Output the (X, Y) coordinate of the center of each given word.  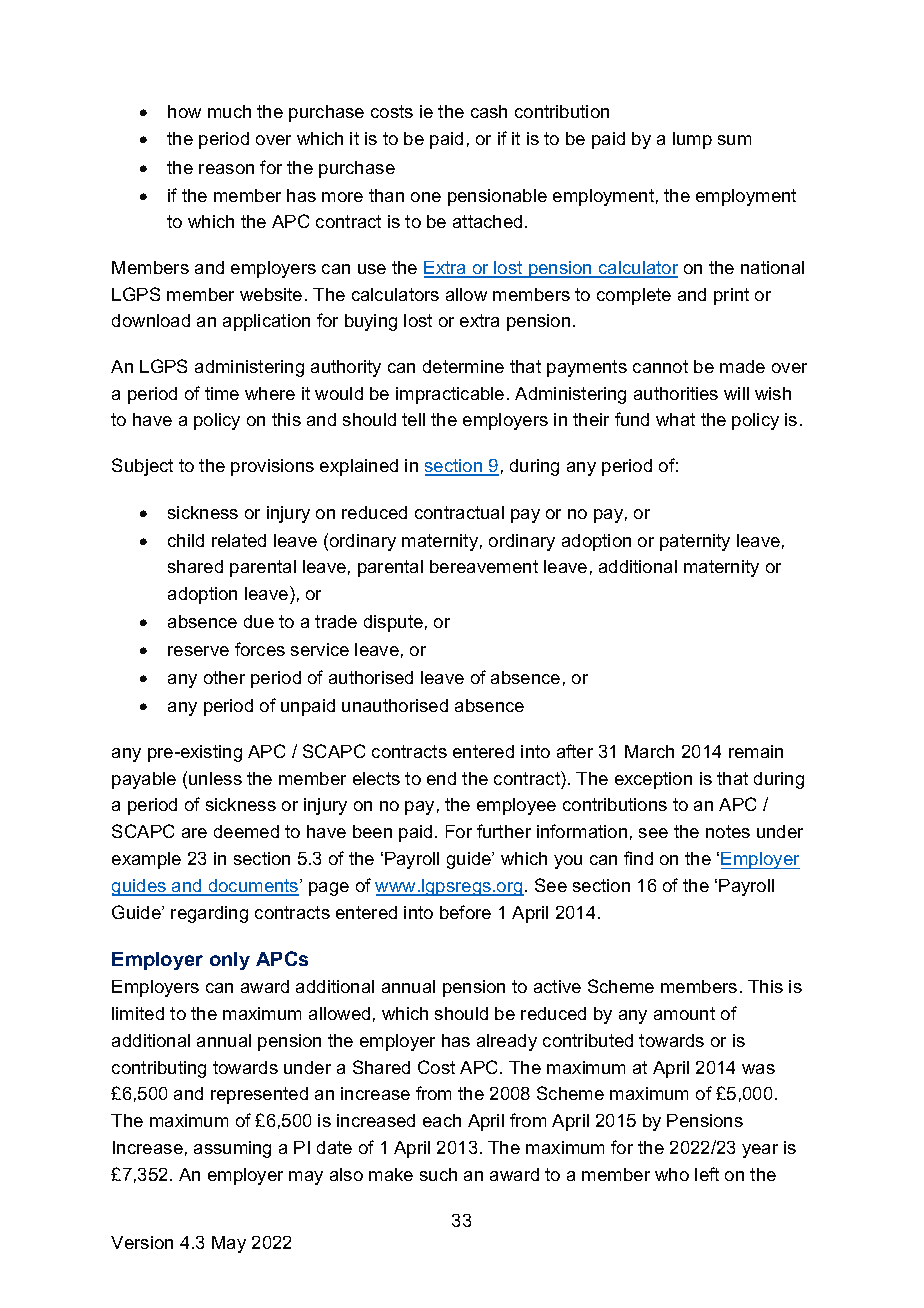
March (649, 751)
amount (684, 1013)
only (230, 961)
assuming (232, 1149)
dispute (393, 623)
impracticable (450, 395)
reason (226, 169)
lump (692, 140)
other (224, 677)
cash (489, 111)
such (438, 1174)
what (675, 419)
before (465, 912)
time (222, 393)
